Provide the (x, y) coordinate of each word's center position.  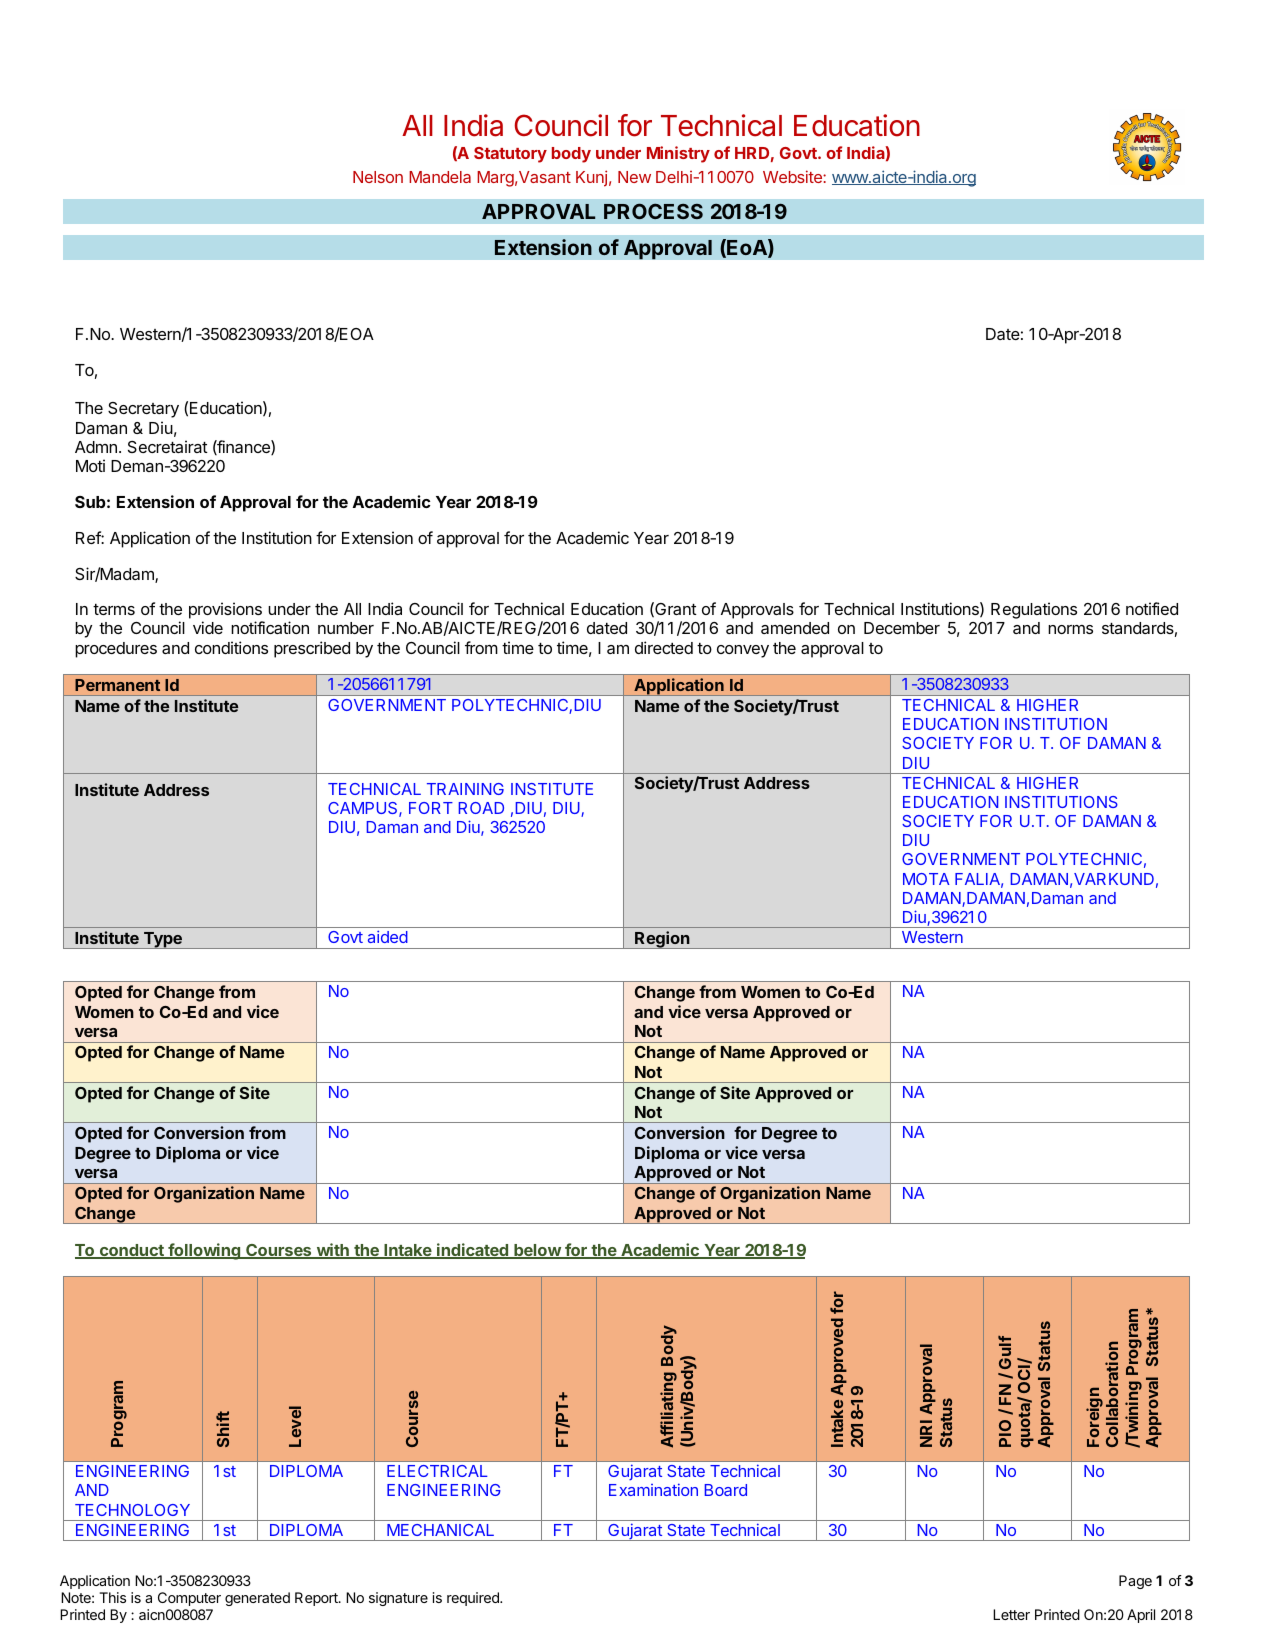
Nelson (378, 177)
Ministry (678, 154)
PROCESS (653, 211)
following (204, 1251)
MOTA (926, 879)
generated (257, 1599)
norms (1070, 629)
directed (664, 647)
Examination (653, 1489)
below (537, 1251)
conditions (231, 647)
